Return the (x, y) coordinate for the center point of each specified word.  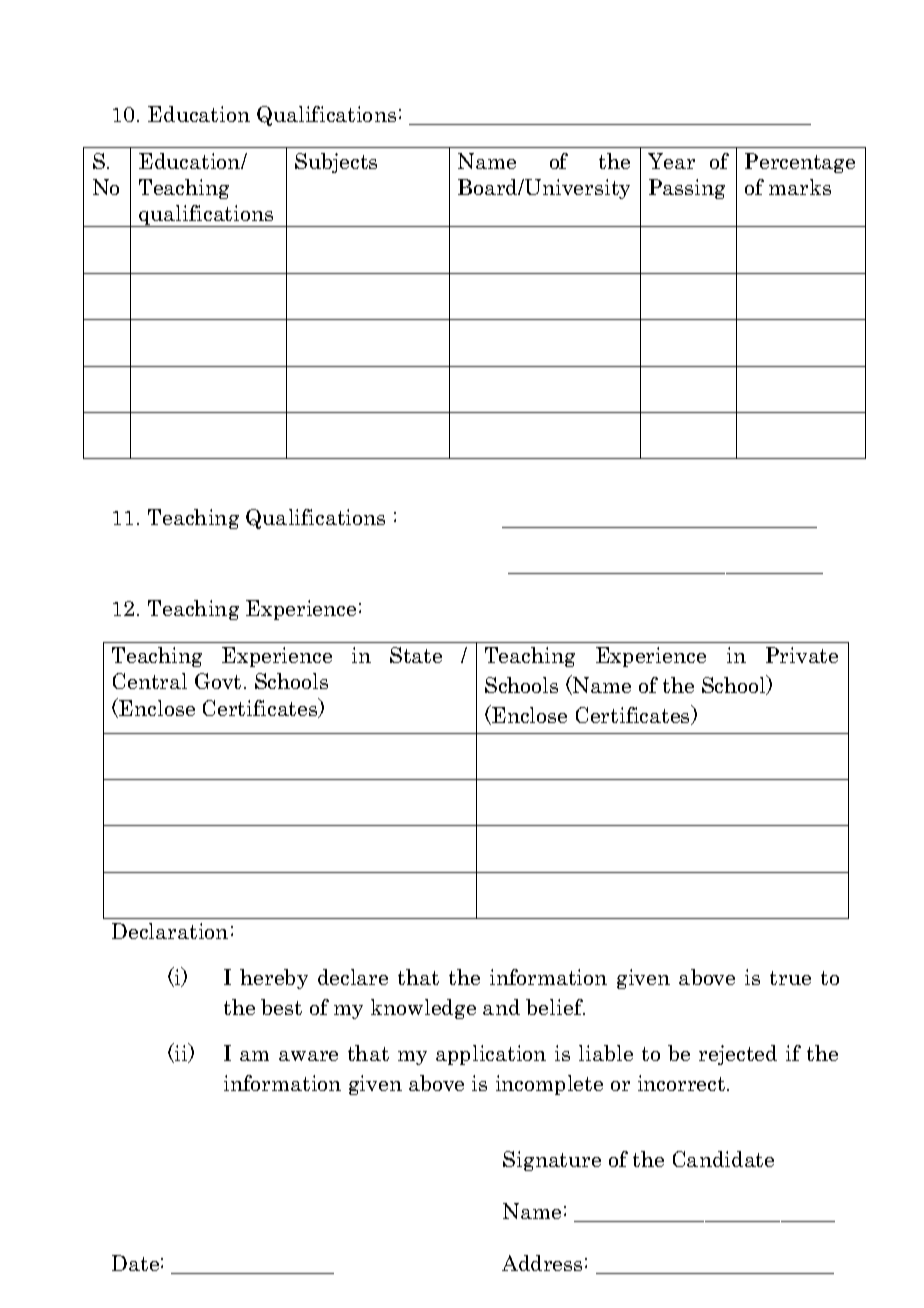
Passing (687, 189)
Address (542, 1263)
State (416, 655)
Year (671, 161)
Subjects (336, 163)
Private (802, 655)
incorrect (683, 1083)
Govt (218, 681)
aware (308, 1056)
